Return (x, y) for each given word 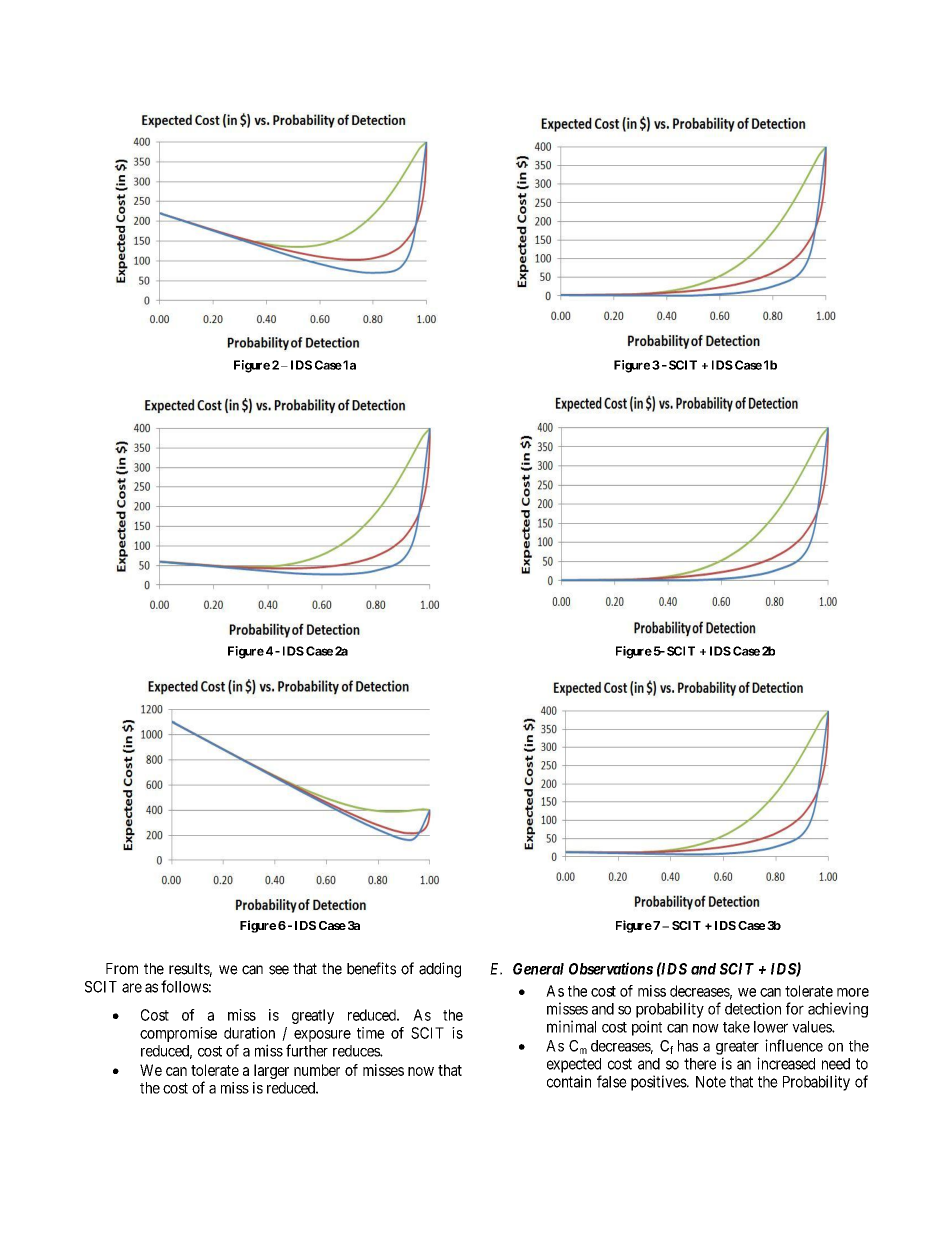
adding (440, 970)
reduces (357, 1051)
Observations (611, 968)
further (307, 1050)
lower (771, 1027)
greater (737, 1048)
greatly (313, 1016)
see (279, 970)
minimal (571, 1026)
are (132, 988)
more (853, 992)
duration (249, 1033)
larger (271, 1071)
